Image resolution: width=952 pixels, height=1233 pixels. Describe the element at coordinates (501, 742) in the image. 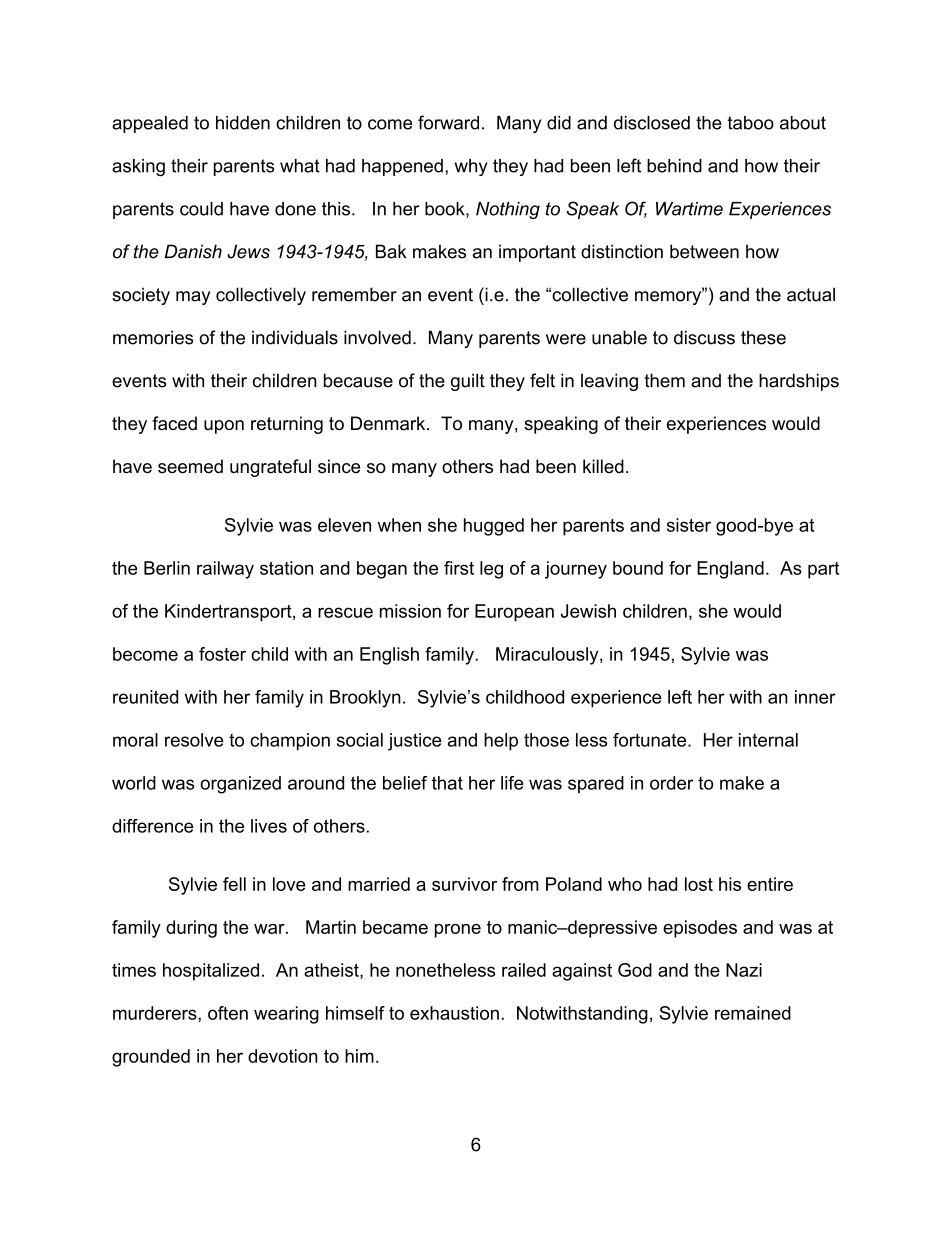

I see `help` at that location.
